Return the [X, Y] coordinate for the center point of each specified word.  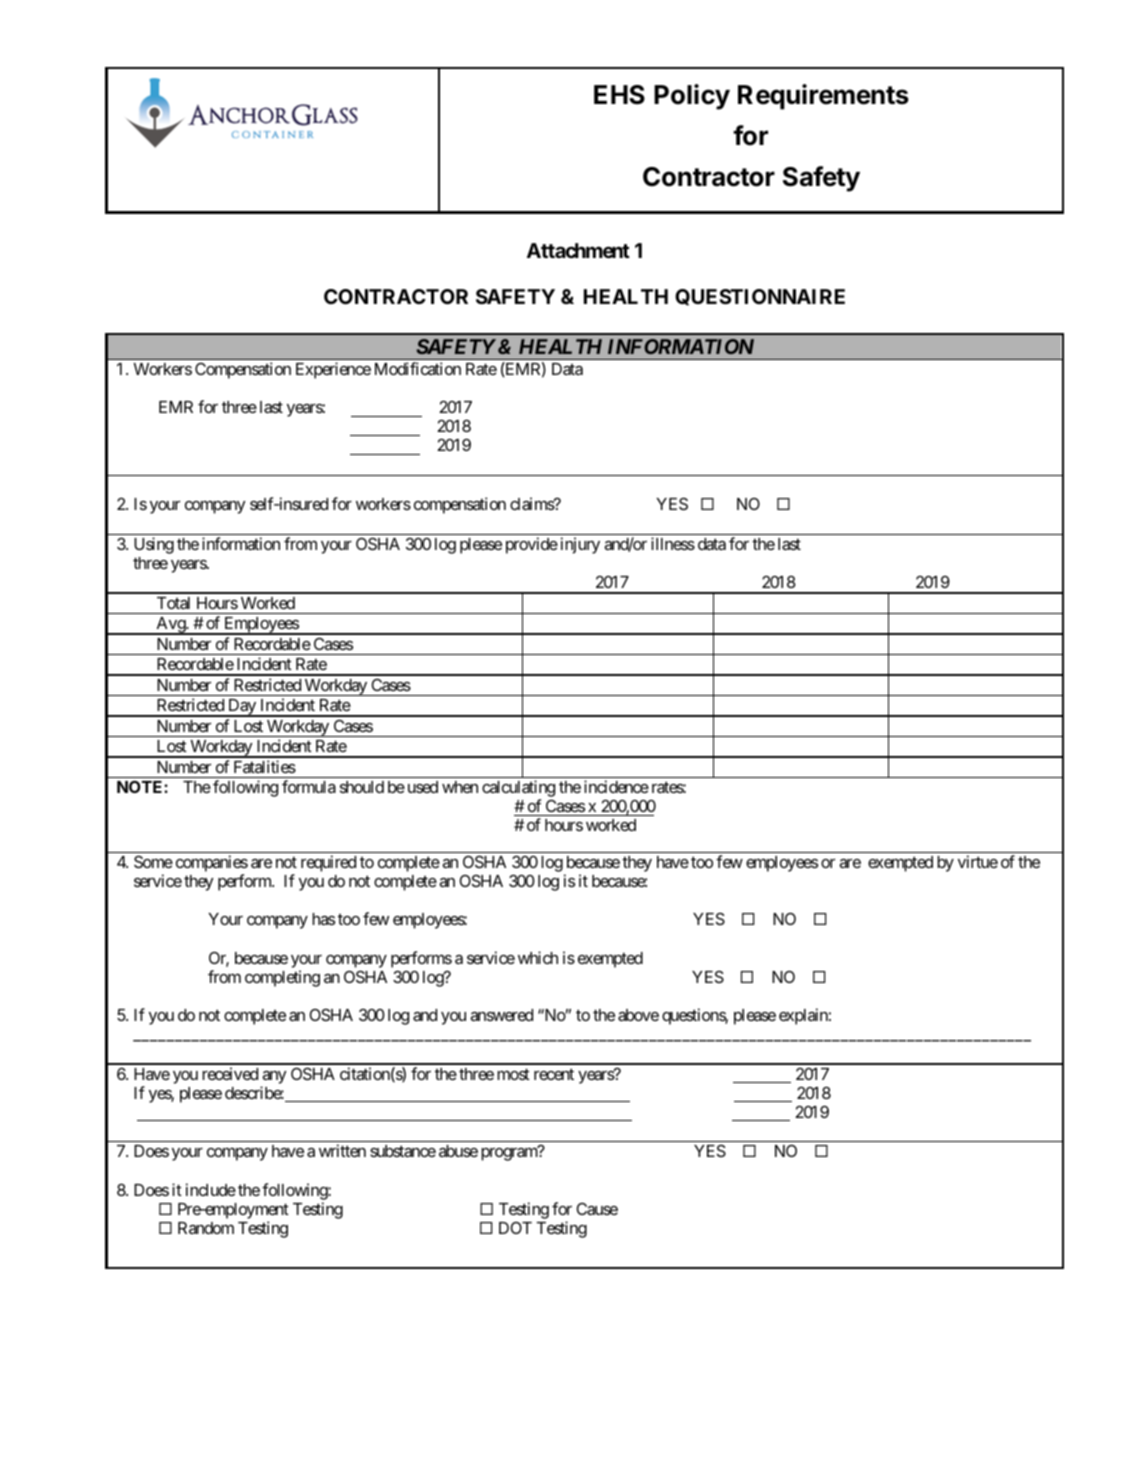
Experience [333, 370]
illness [673, 543]
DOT [515, 1228]
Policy [692, 97]
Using [154, 545]
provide [532, 545]
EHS [619, 95]
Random [206, 1228]
